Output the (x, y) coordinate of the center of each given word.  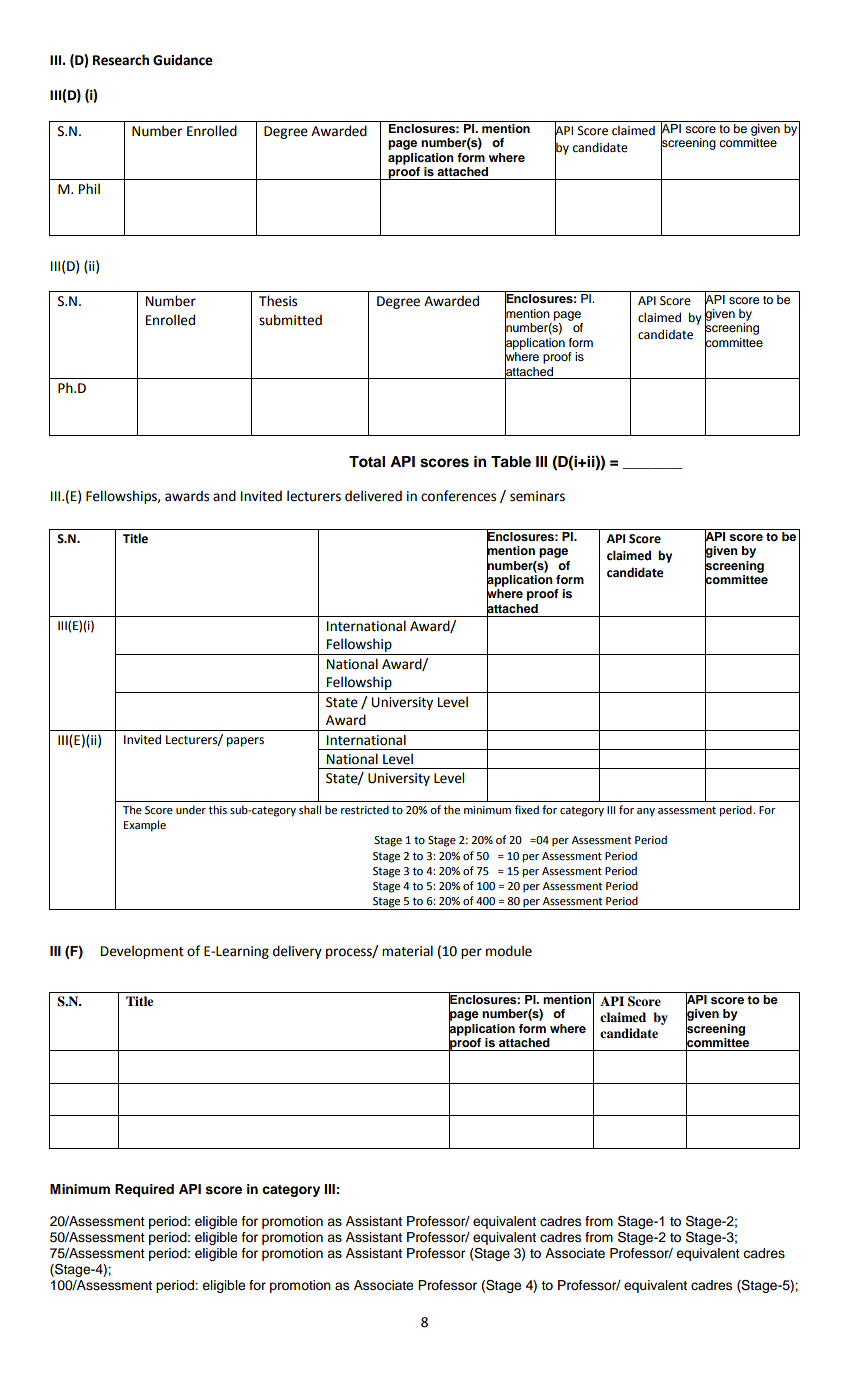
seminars (537, 496)
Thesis (278, 301)
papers (245, 742)
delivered (373, 496)
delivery (297, 952)
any (646, 812)
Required (144, 1190)
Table (511, 462)
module (509, 951)
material (407, 951)
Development (142, 952)
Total (367, 462)
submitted (290, 320)
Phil (89, 188)
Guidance (183, 60)
